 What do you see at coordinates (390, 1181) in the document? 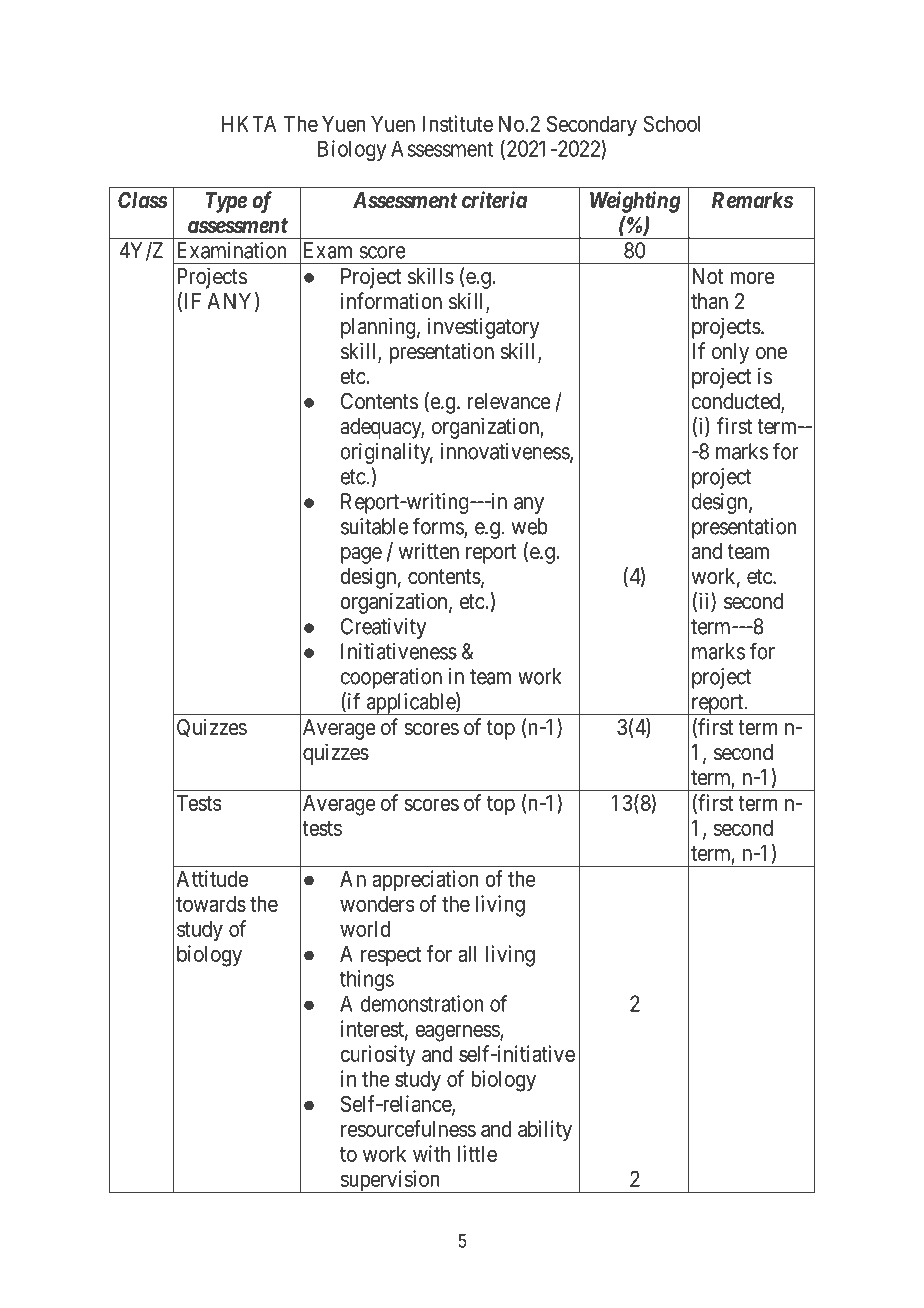
I see `supervision` at bounding box center [390, 1181].
